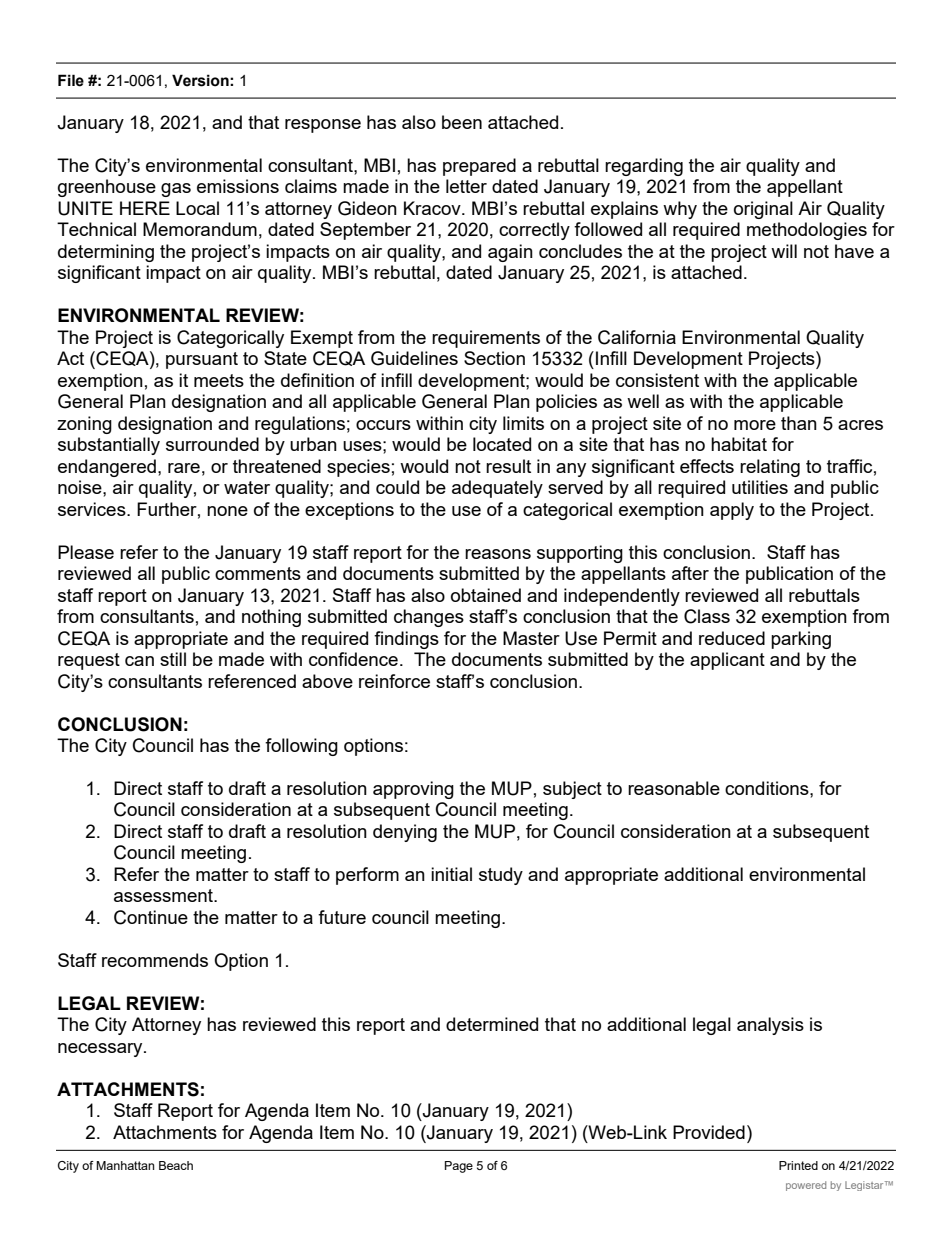 This image has height=1233, width=952. Describe the element at coordinates (732, 638) in the image. I see `reduced` at that location.
